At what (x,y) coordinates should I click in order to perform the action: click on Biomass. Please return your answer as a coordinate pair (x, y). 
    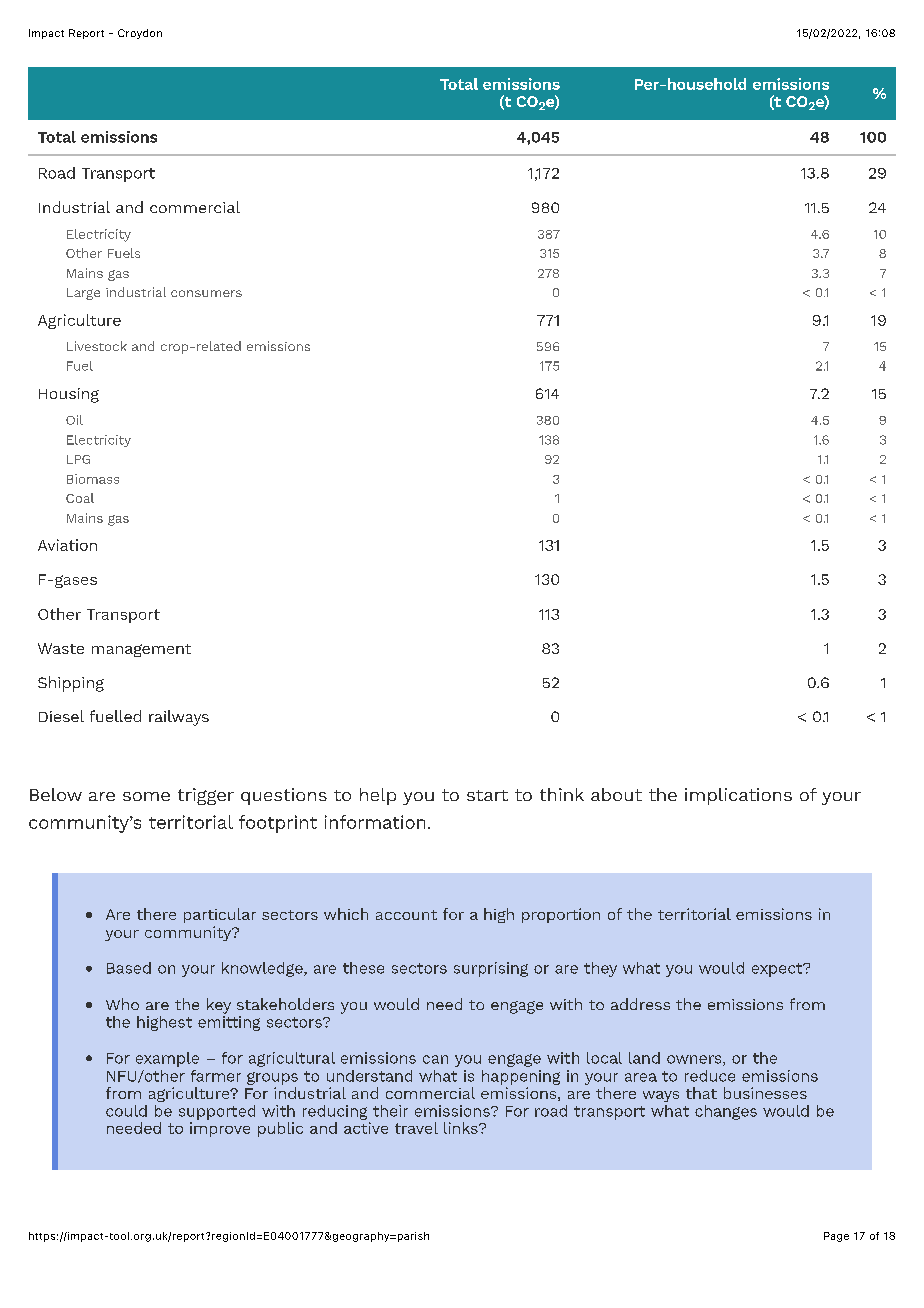
    Looking at the image, I should click on (93, 479).
